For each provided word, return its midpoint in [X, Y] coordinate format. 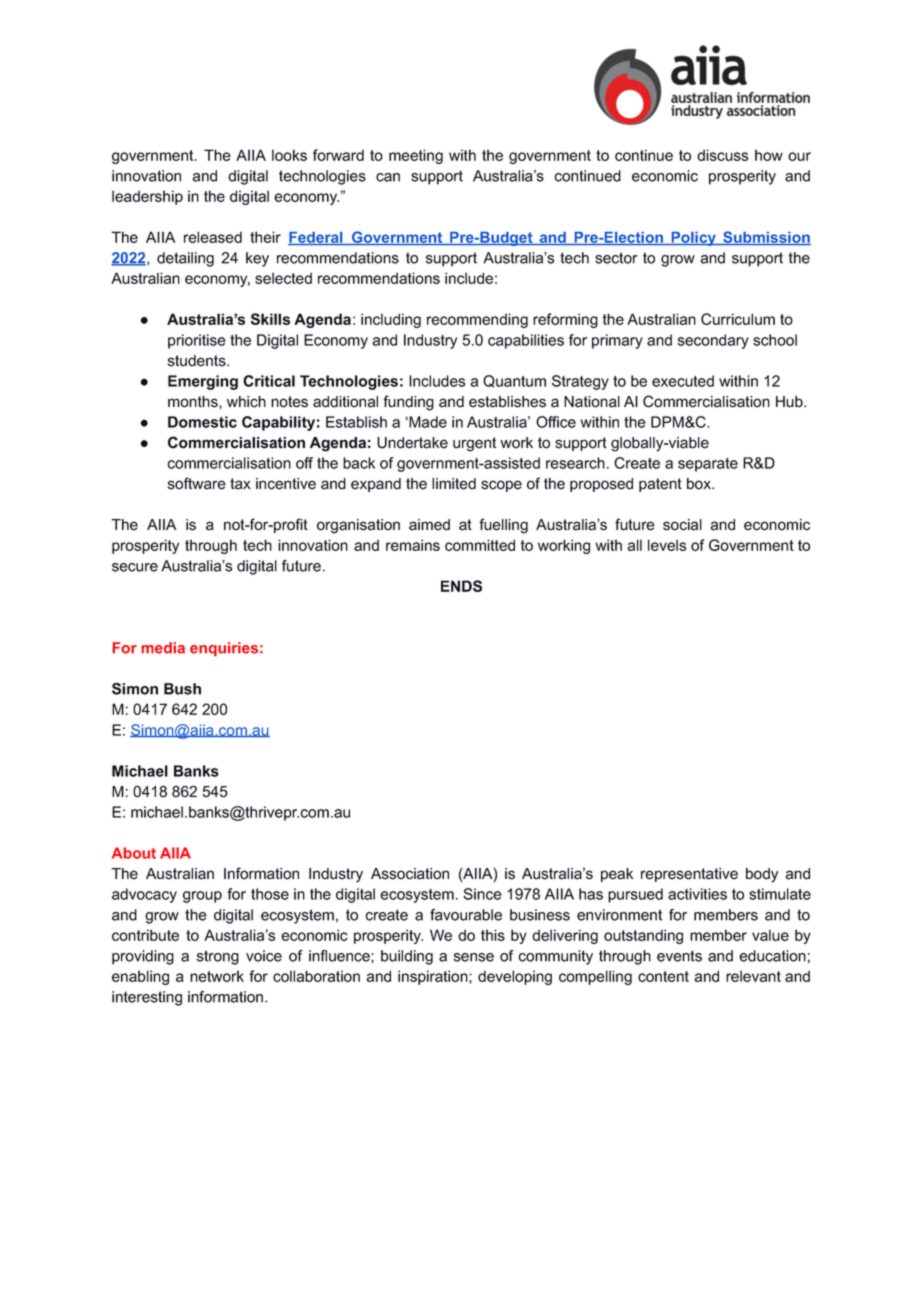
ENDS [461, 586]
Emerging [203, 382]
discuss [722, 155]
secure [135, 567]
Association [410, 874]
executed [683, 381]
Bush [182, 689]
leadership [147, 197]
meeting [416, 156]
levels [667, 545]
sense [474, 957]
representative [689, 875]
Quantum [514, 381]
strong [218, 957]
